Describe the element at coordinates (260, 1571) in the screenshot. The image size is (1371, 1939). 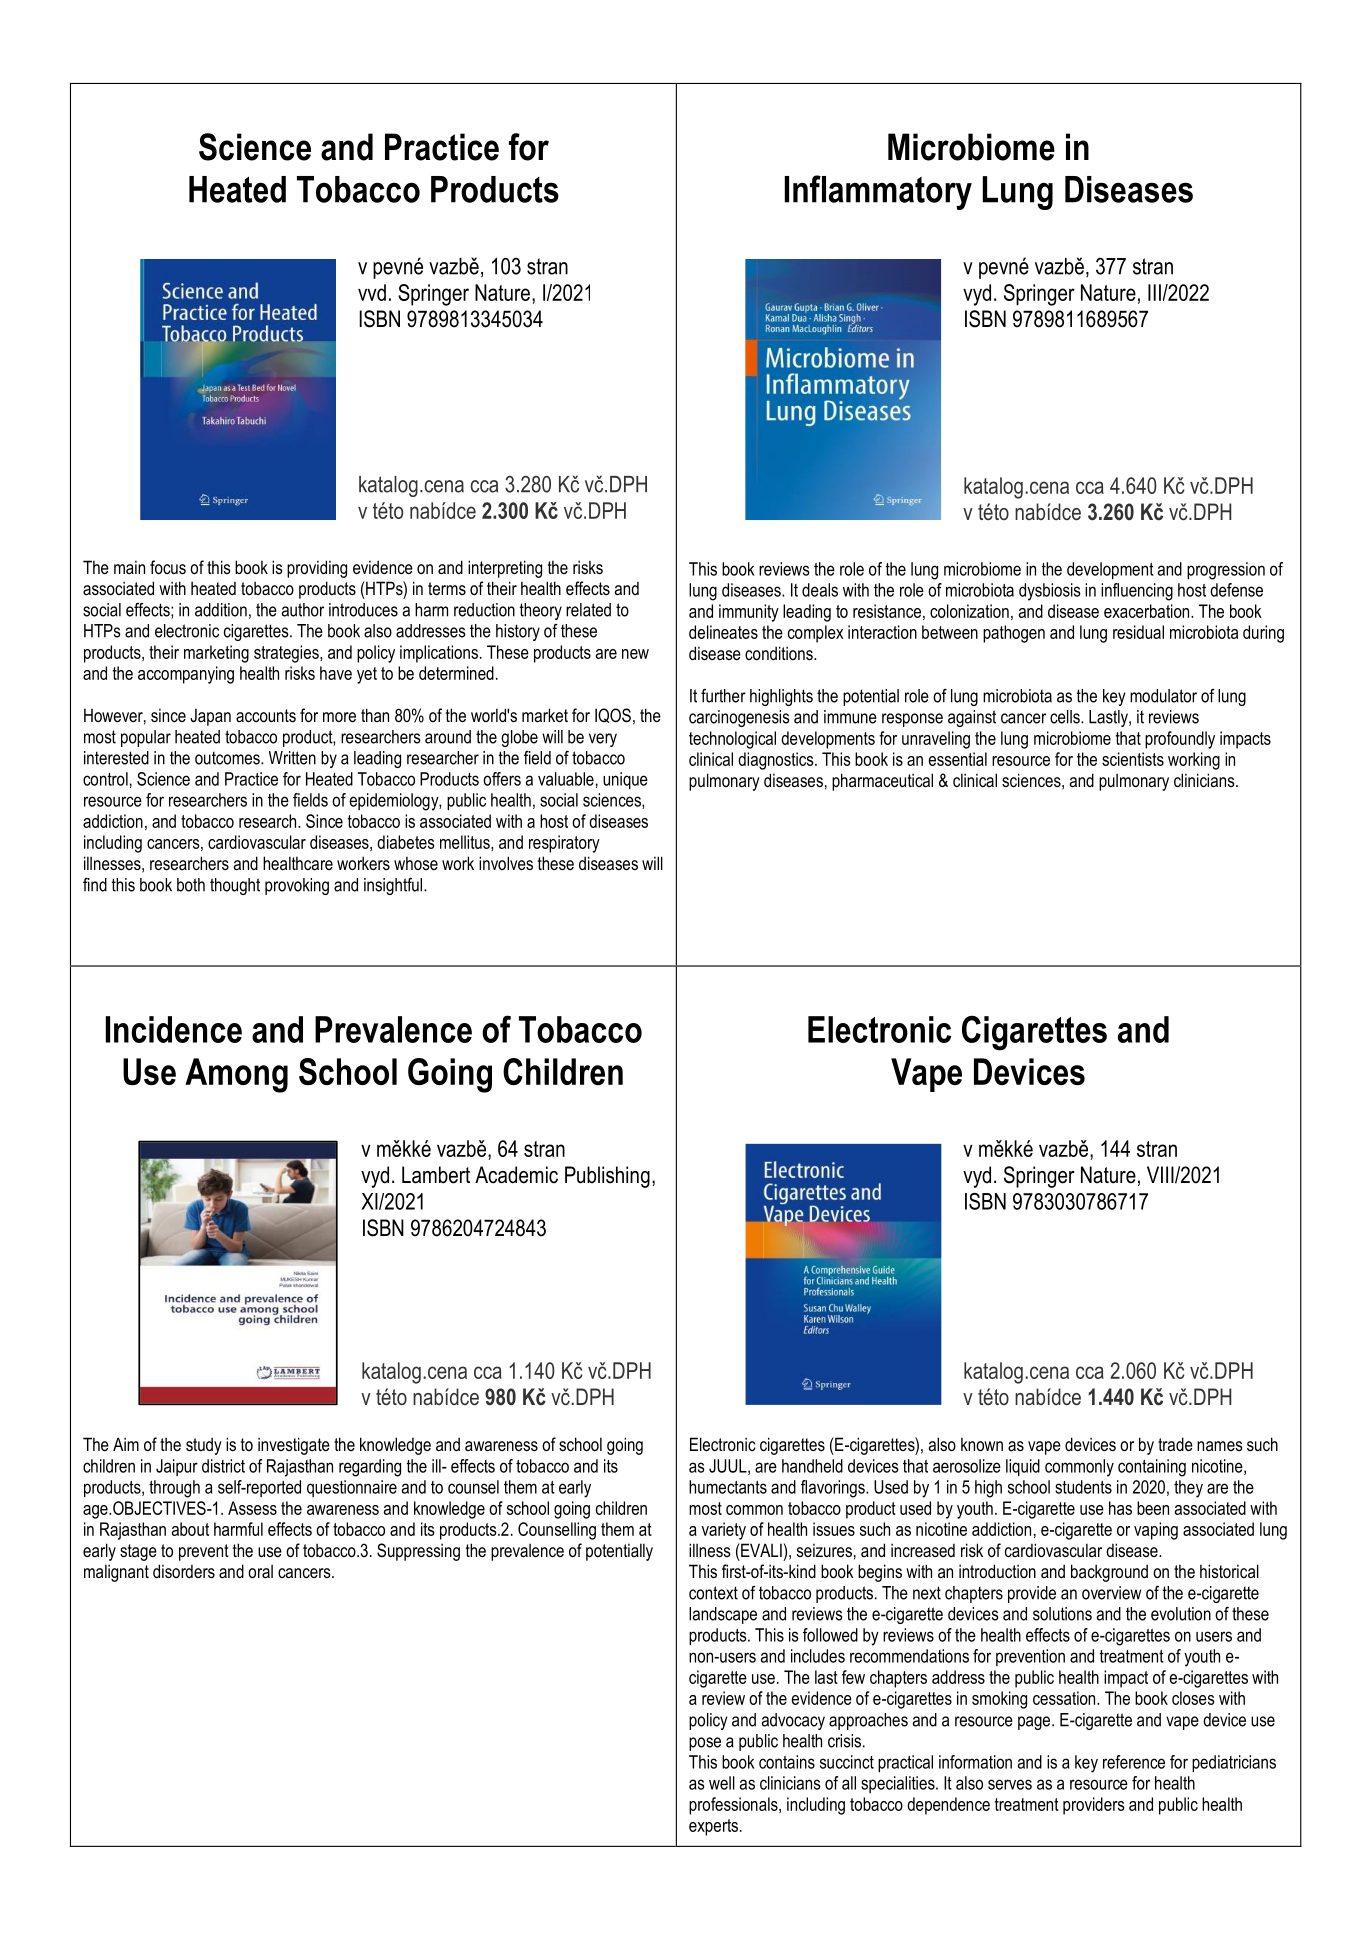
I see `oral` at that location.
